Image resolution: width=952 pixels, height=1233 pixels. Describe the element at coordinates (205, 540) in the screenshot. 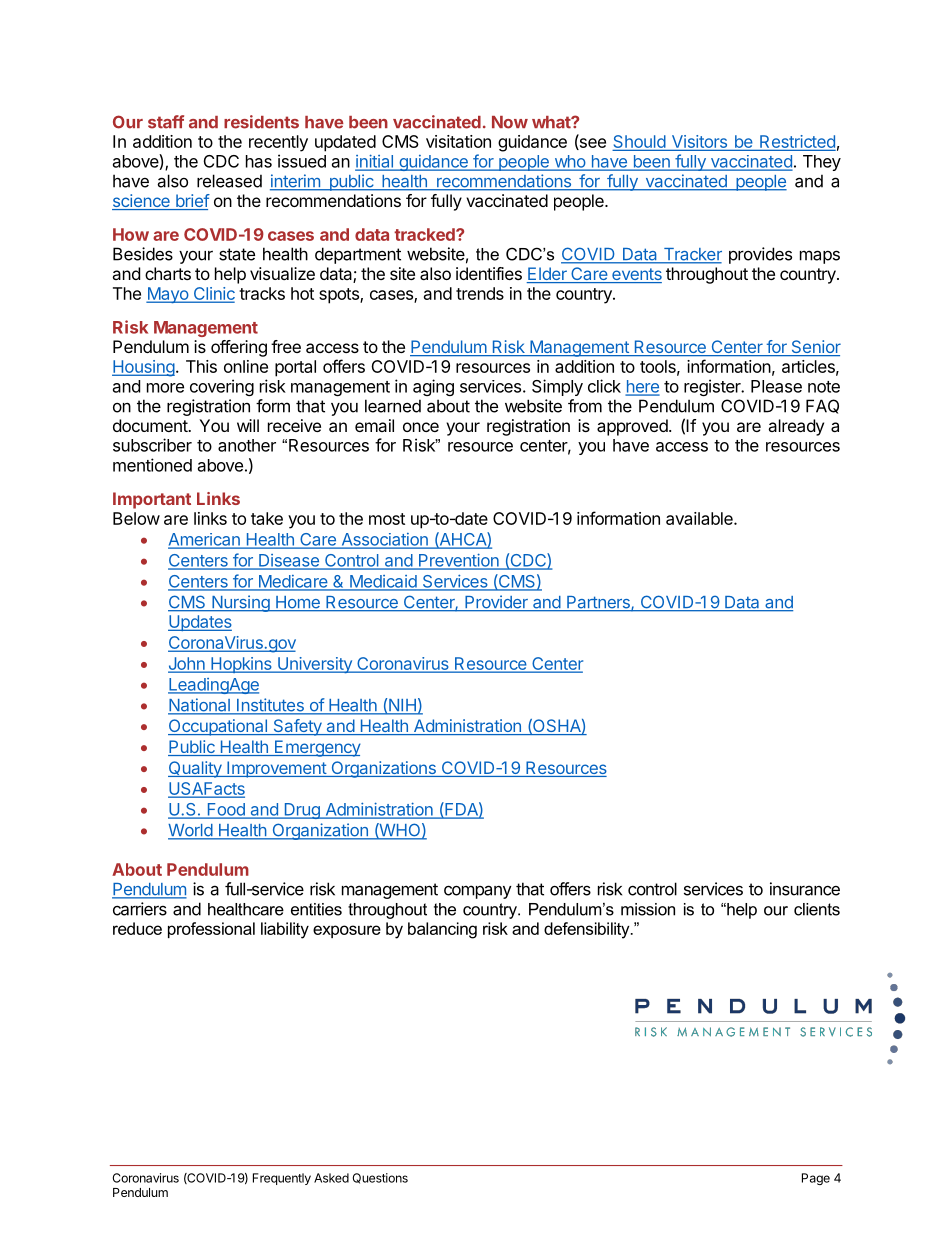

I see `American` at that location.
